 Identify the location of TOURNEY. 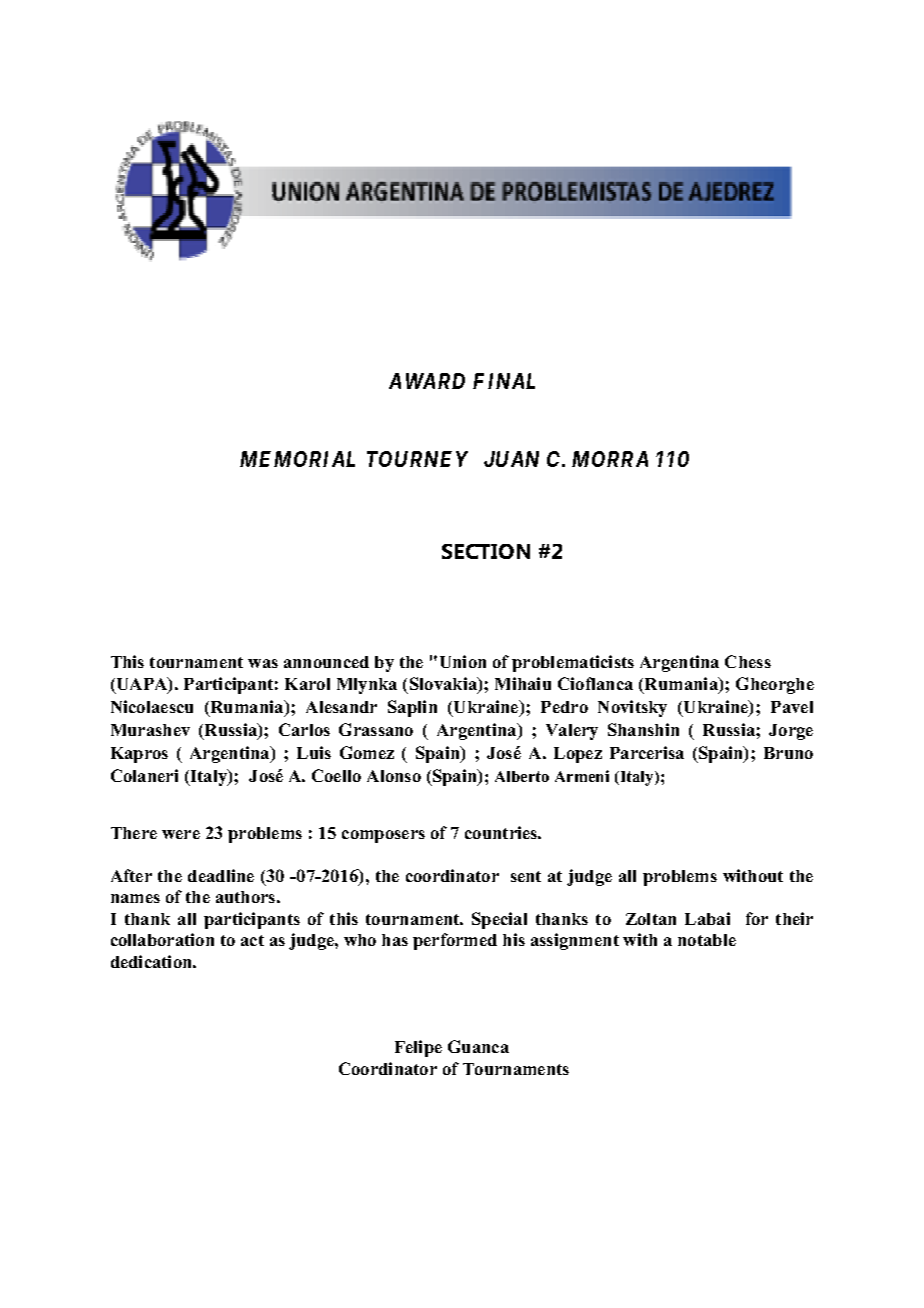
(417, 459).
